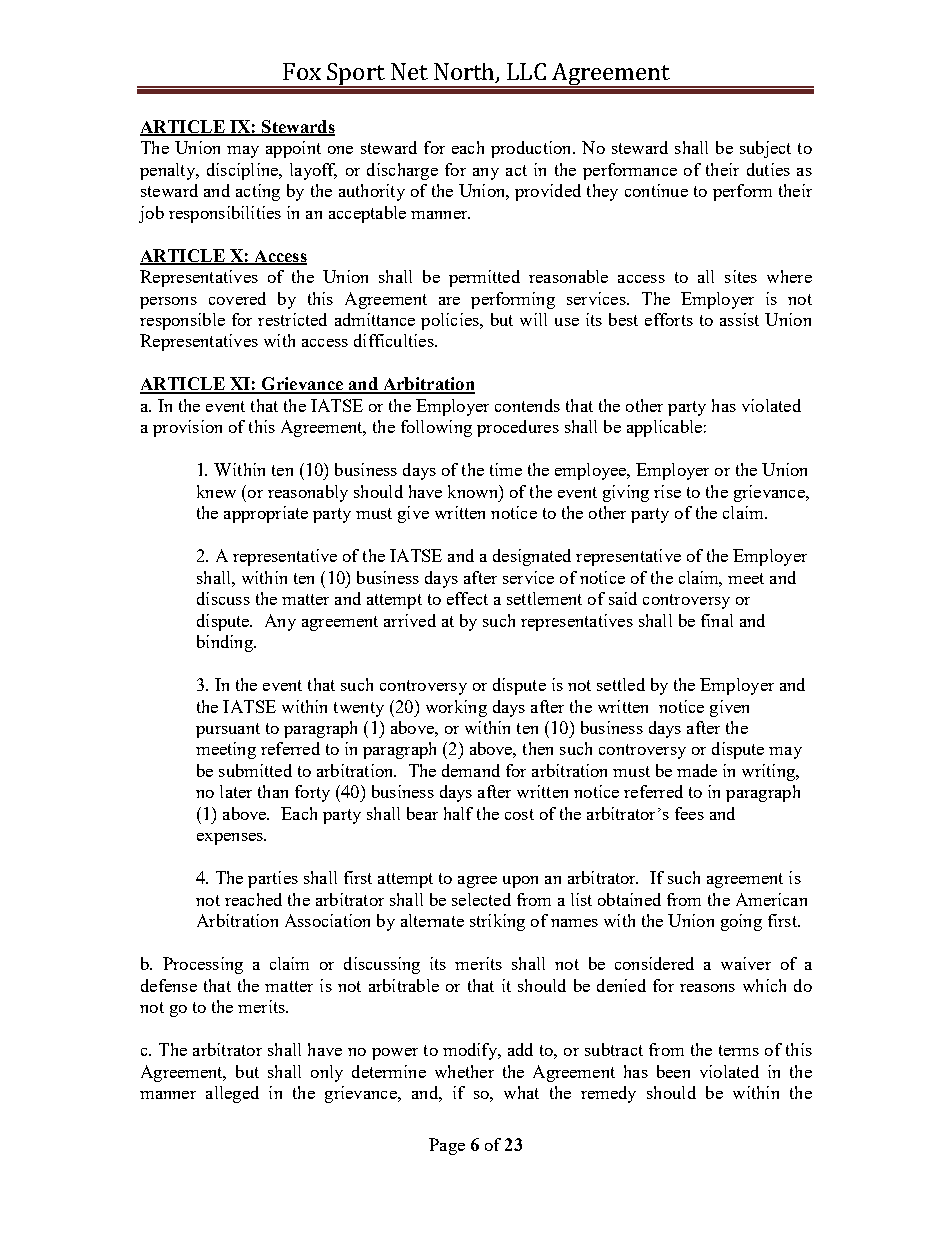 This screenshot has height=1233, width=952. I want to click on subject, so click(765, 149).
